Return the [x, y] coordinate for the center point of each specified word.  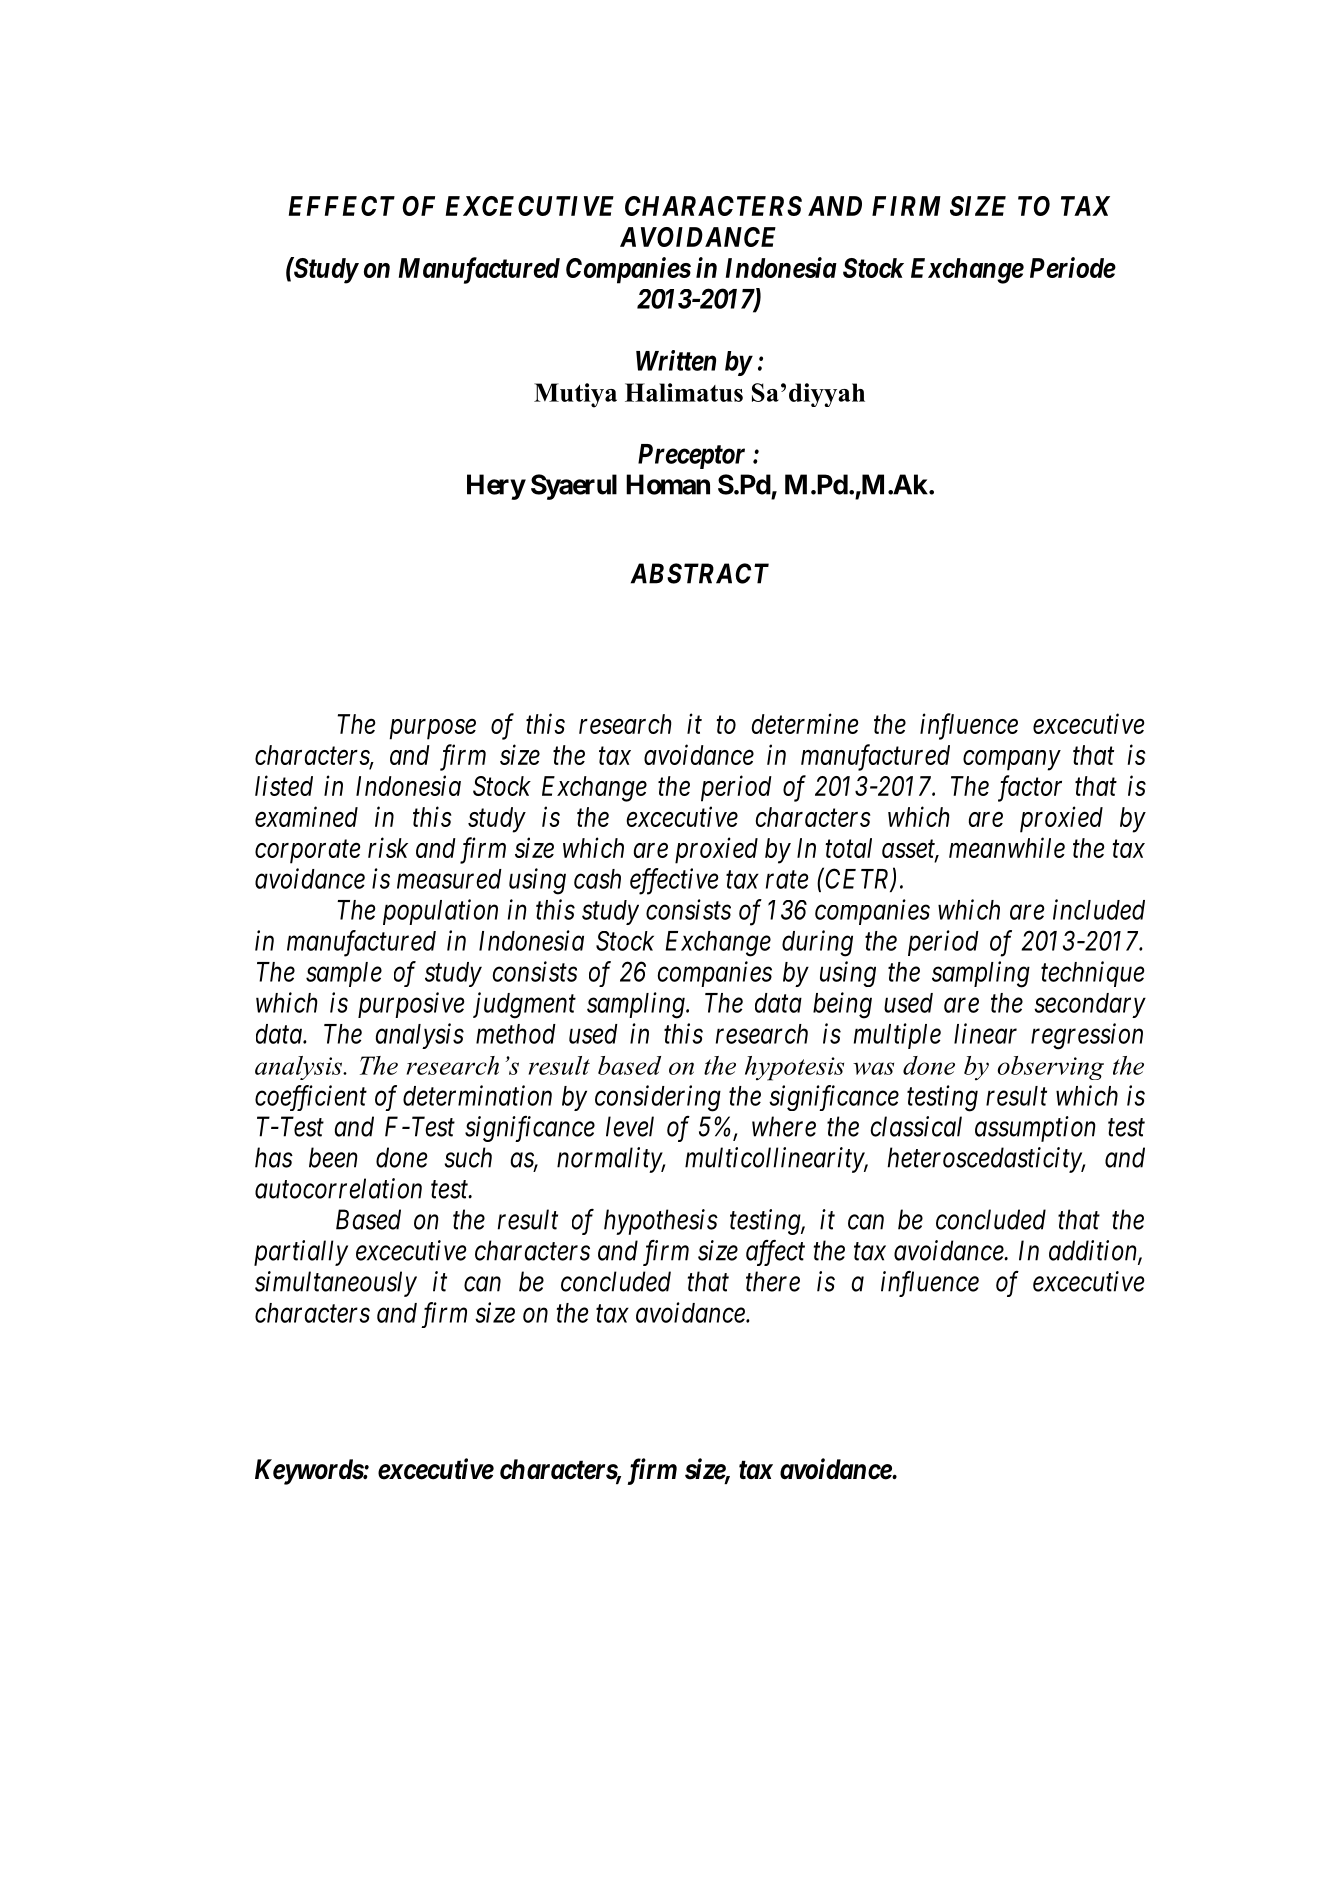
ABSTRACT [700, 573]
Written [676, 360]
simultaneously [336, 1284]
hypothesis [661, 1222]
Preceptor [691, 456]
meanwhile [1007, 847]
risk [388, 847]
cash [597, 879]
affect [775, 1252]
